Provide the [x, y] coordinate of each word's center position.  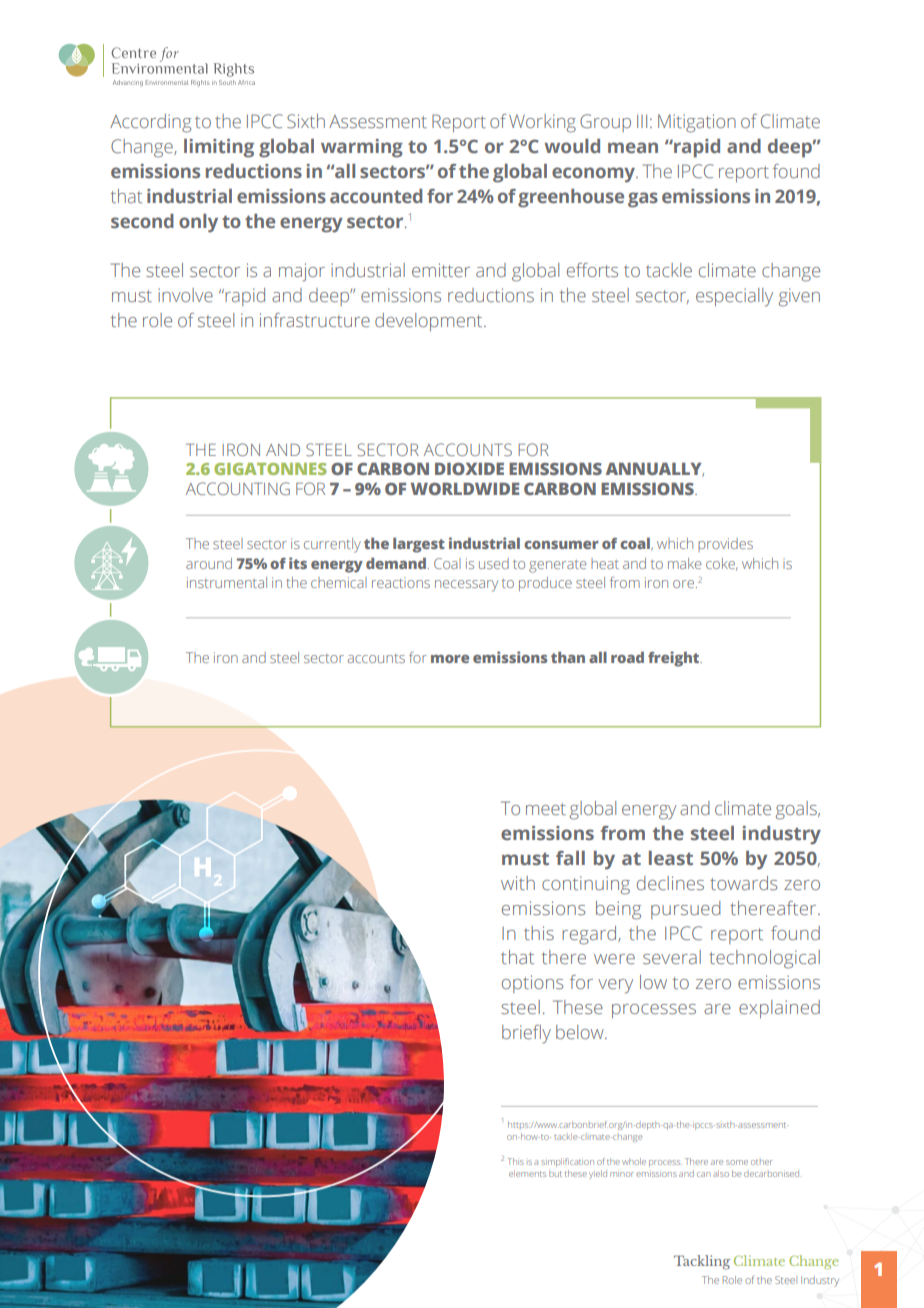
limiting [219, 148]
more [450, 659]
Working [542, 123]
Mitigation [697, 123]
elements [527, 1173]
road [627, 657]
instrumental [227, 582]
